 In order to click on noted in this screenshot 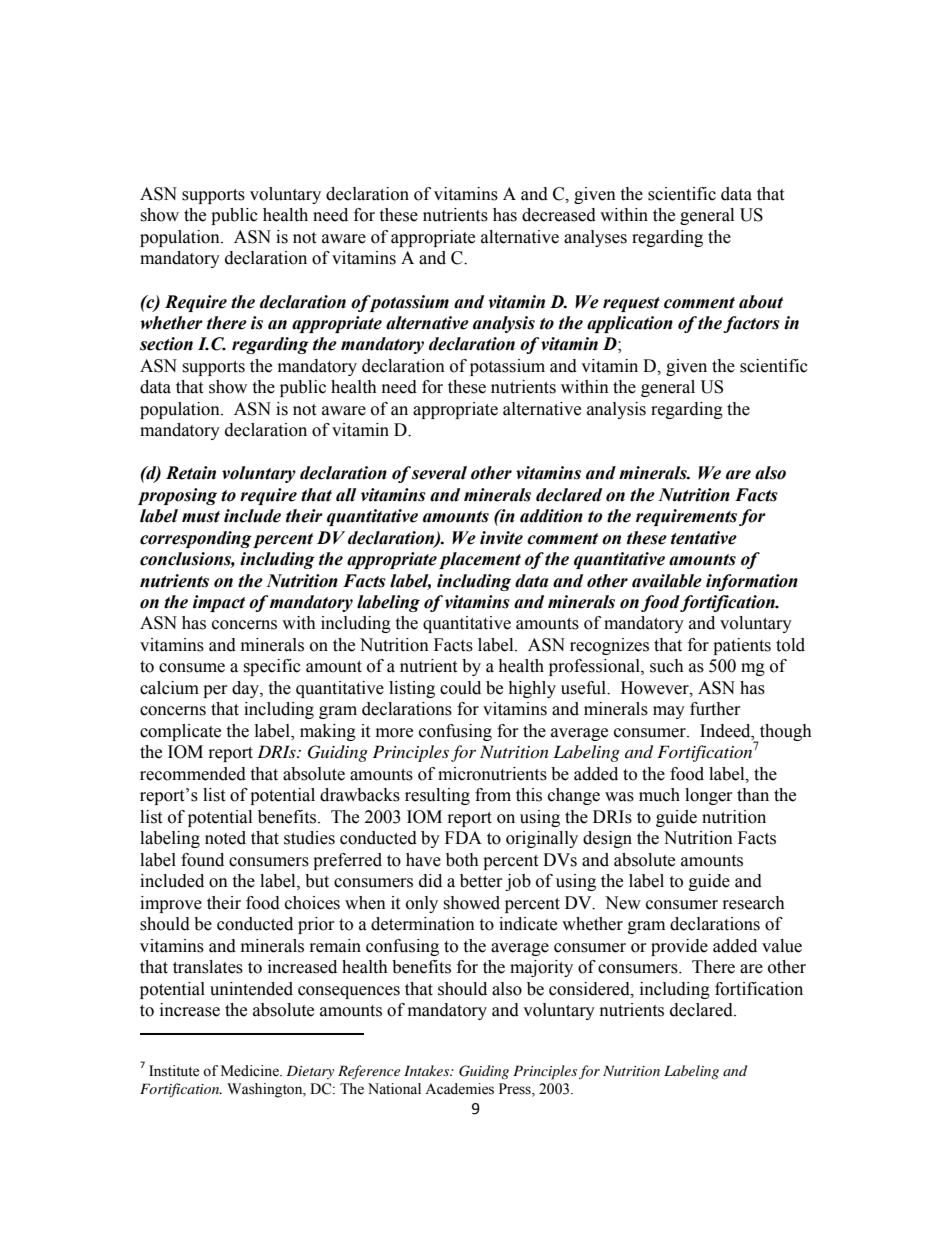, I will do `click(225, 838)`.
